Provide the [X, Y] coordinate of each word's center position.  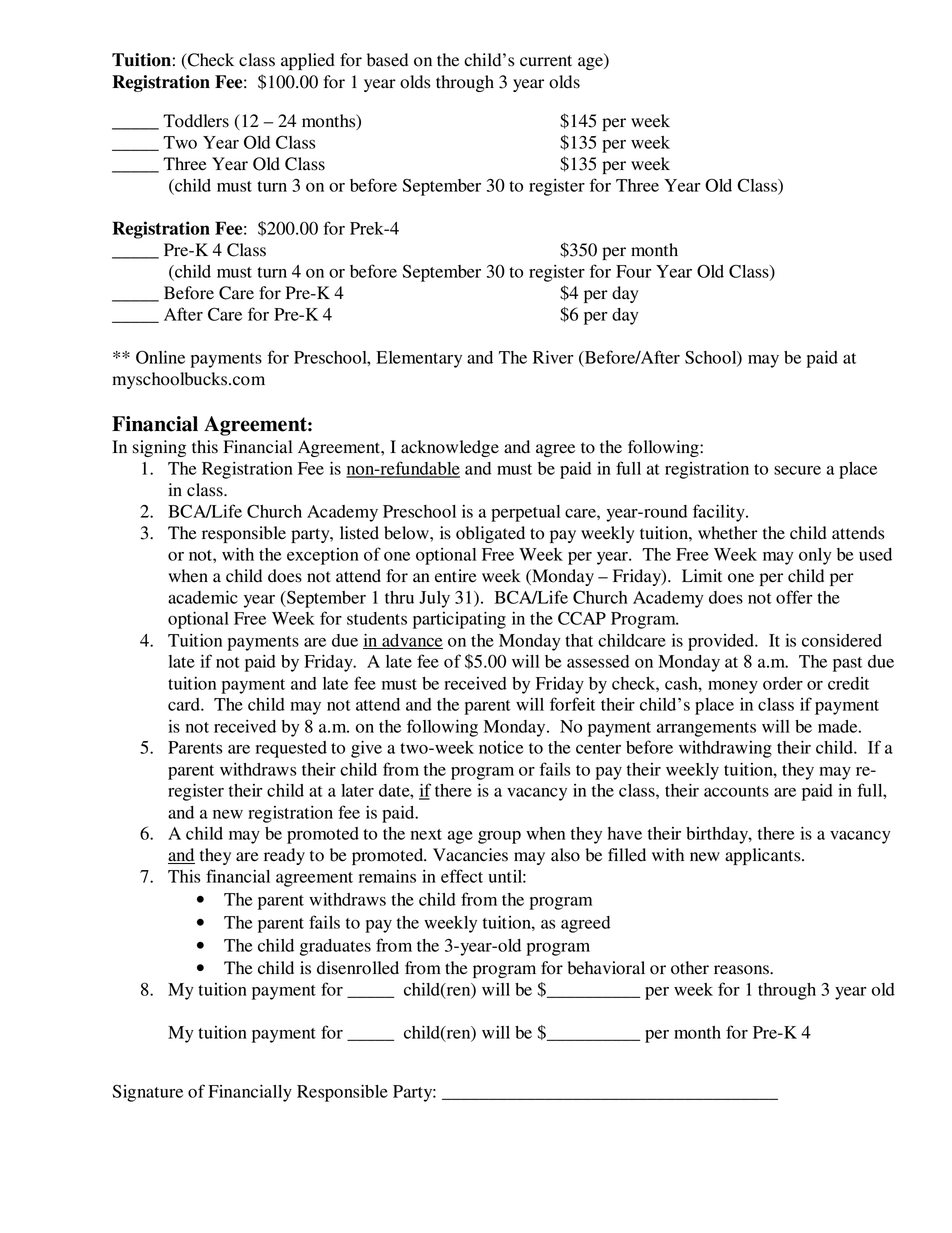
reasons [742, 970]
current [546, 61]
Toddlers [196, 121]
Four [634, 271]
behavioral [606, 968]
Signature [147, 1093]
